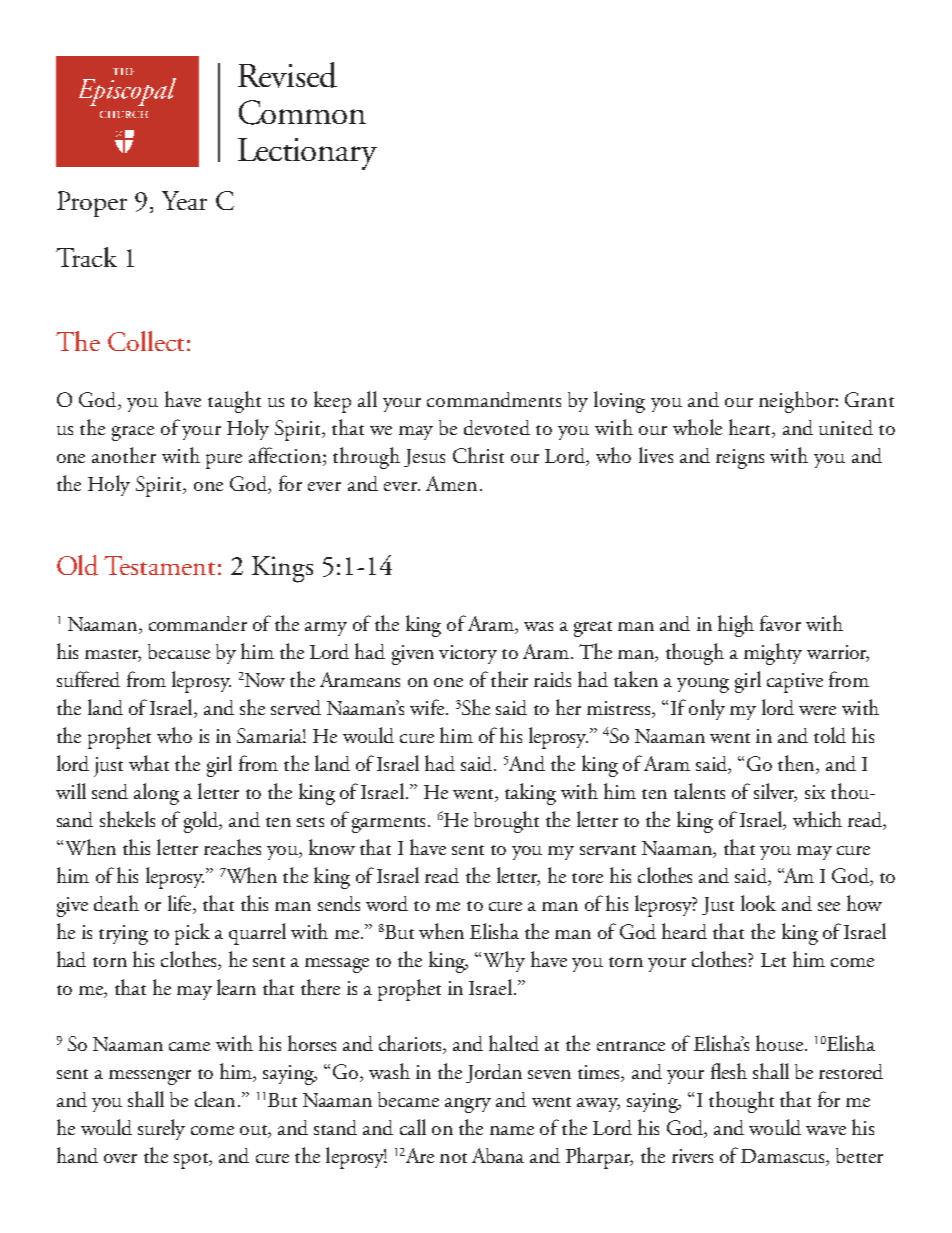 The image size is (952, 1233). I want to click on Revised, so click(287, 75).
